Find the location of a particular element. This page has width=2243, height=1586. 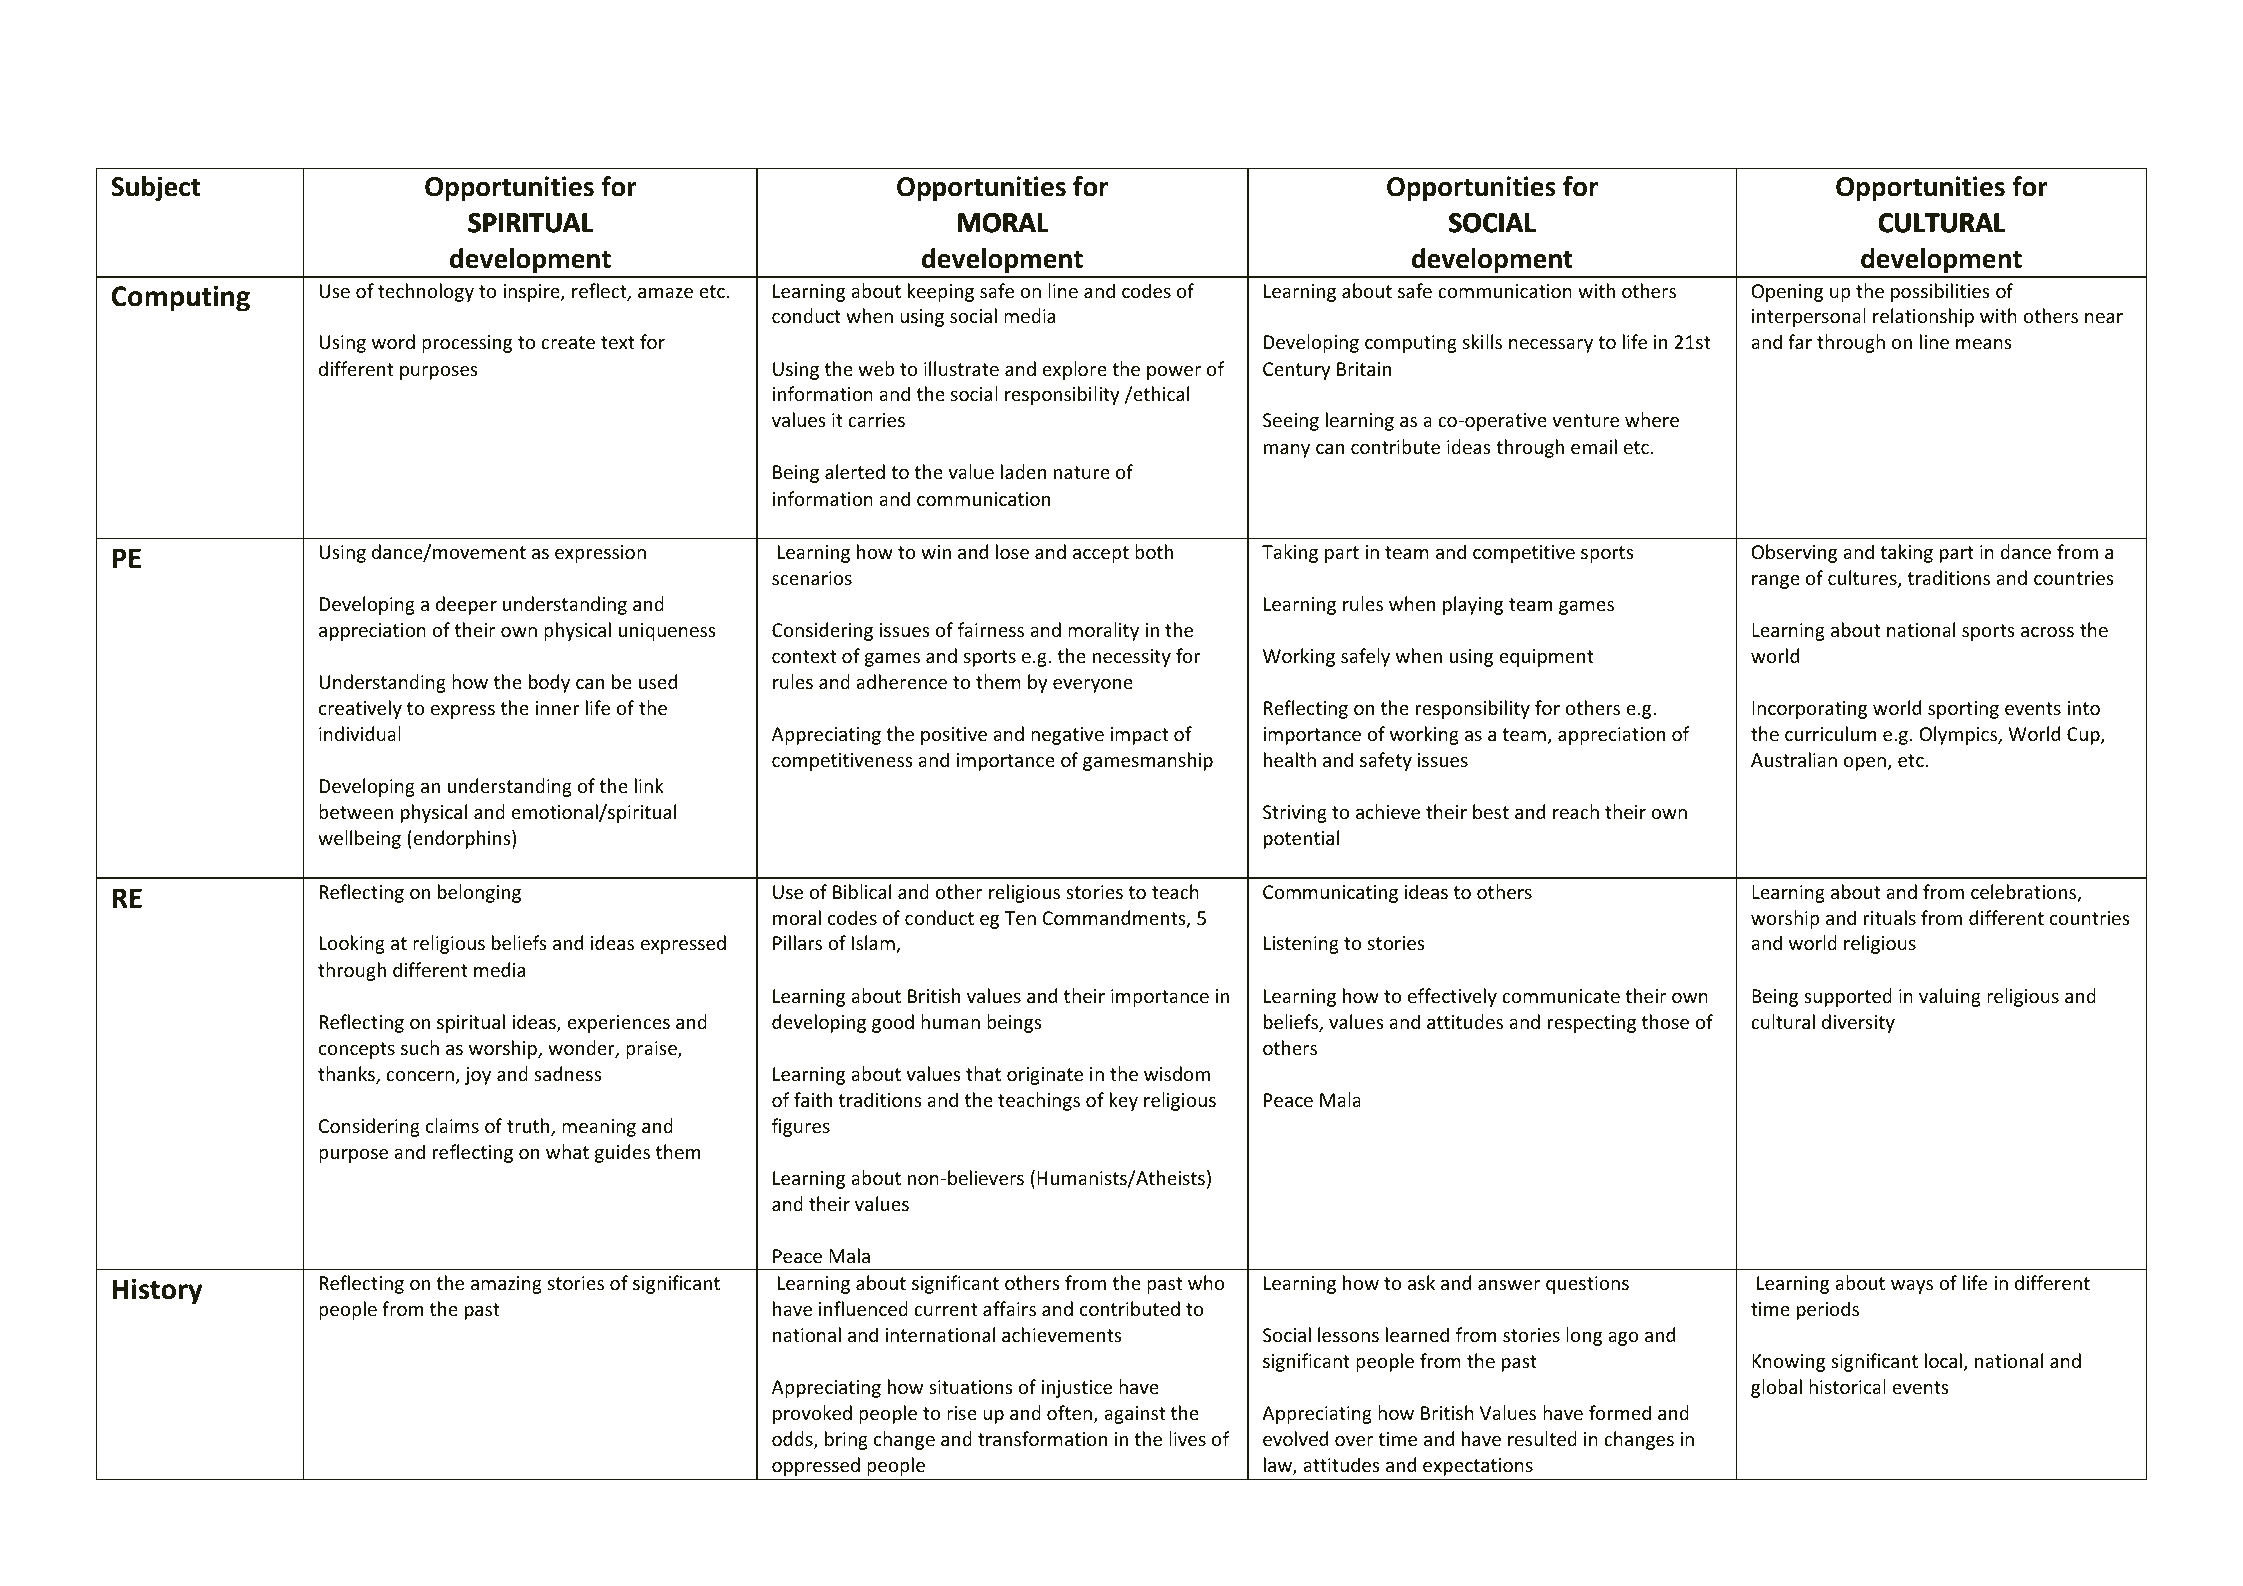

diversity is located at coordinates (1858, 1023).
